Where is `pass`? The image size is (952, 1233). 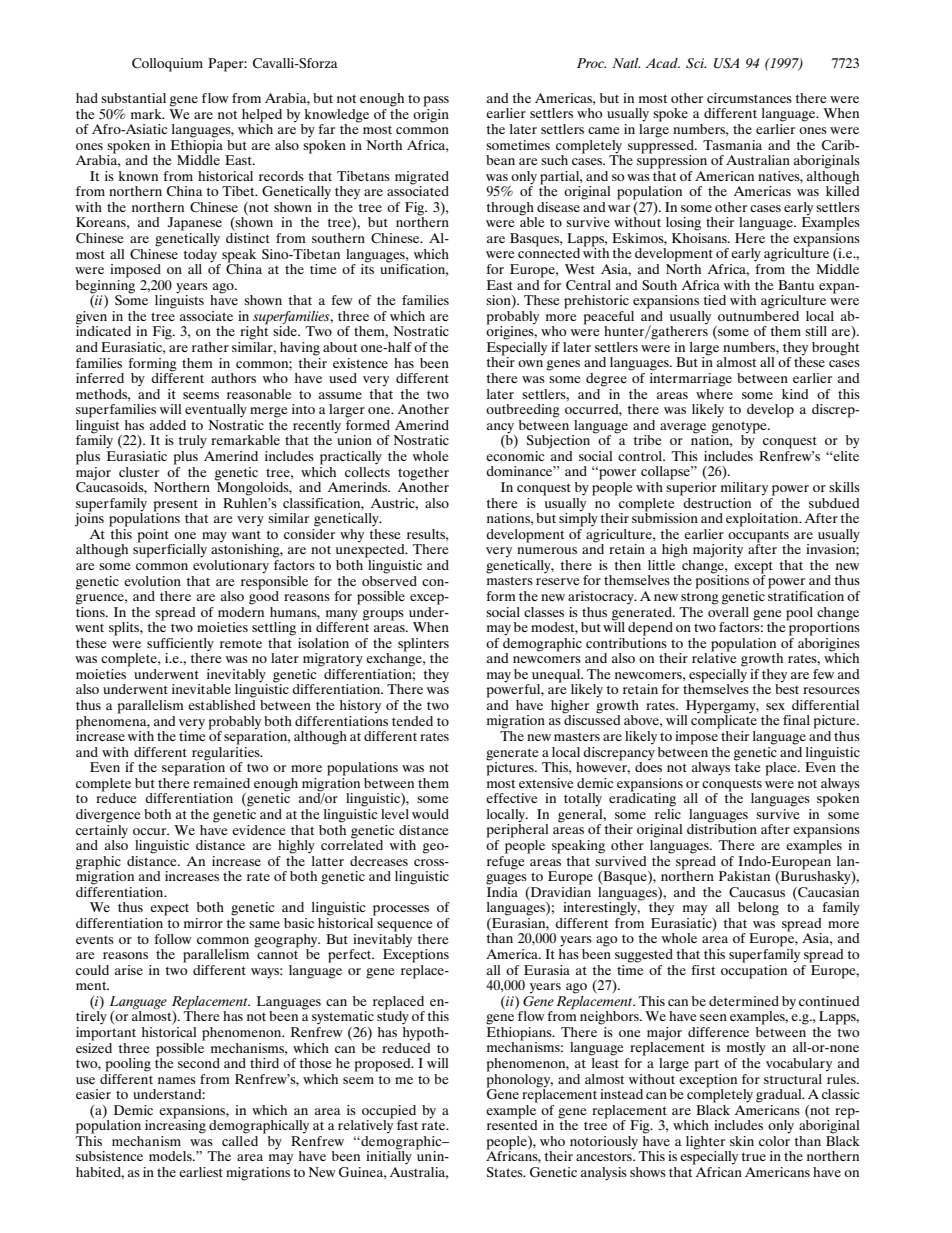 pass is located at coordinates (436, 101).
